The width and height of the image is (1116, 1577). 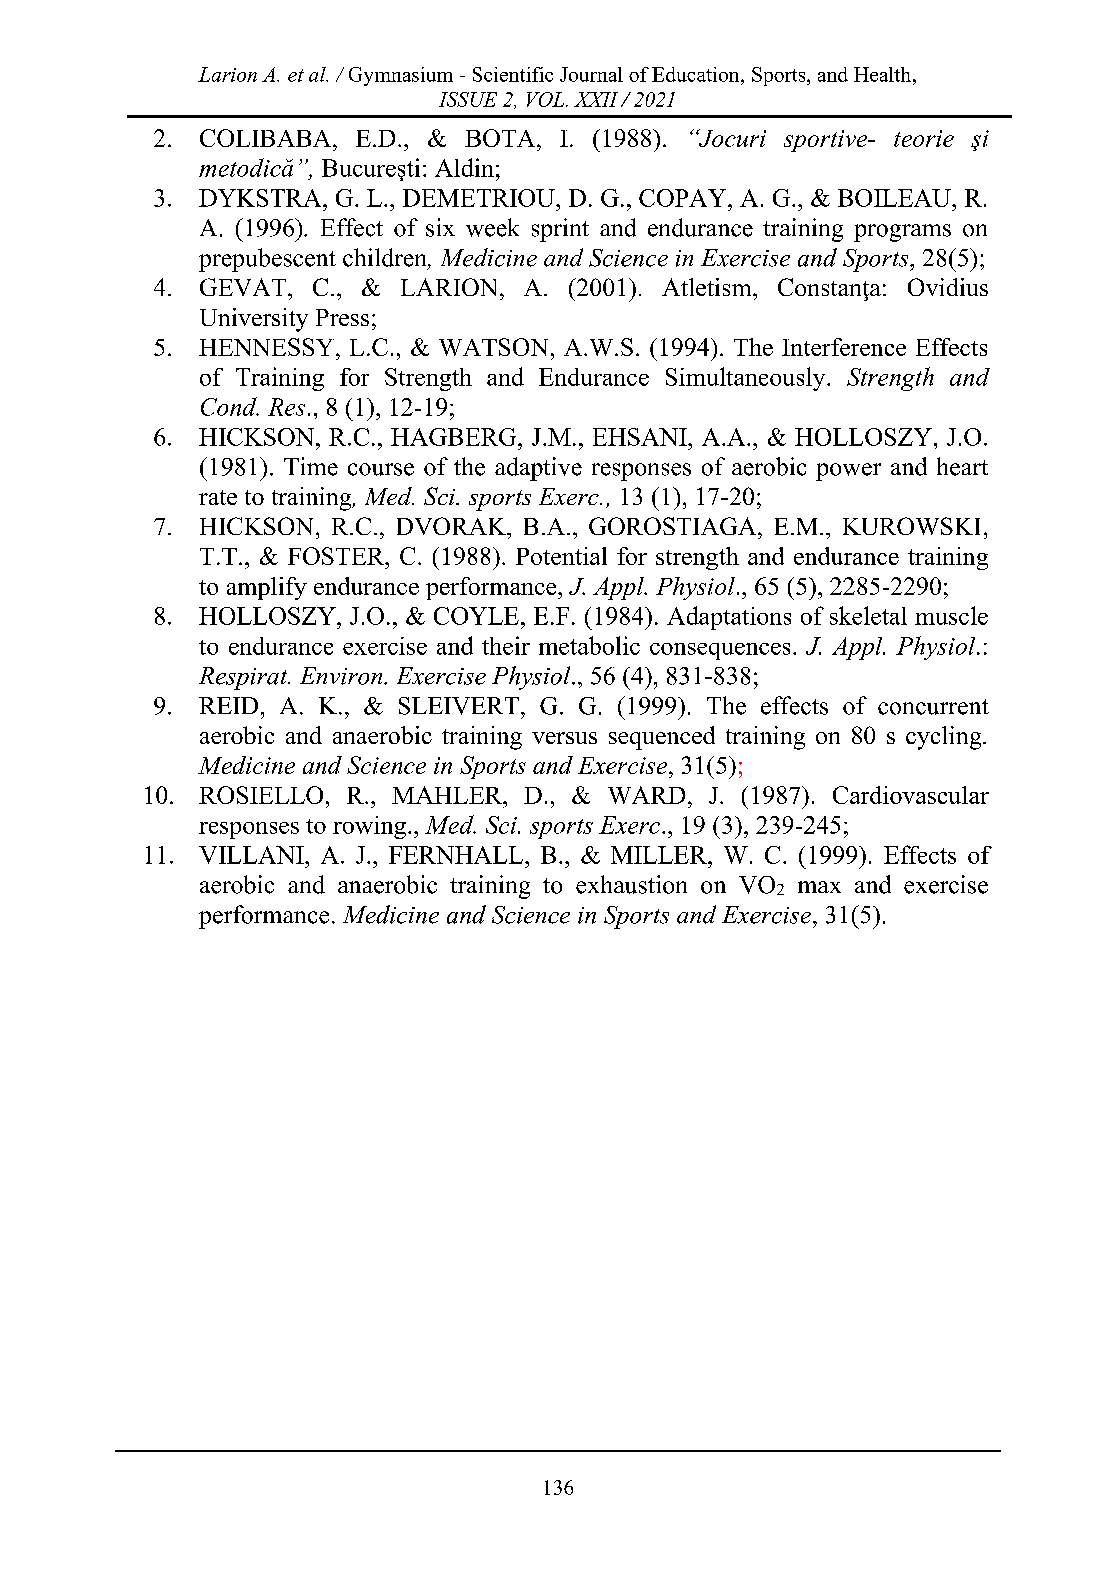 What do you see at coordinates (589, 645) in the image?
I see `metabolic` at bounding box center [589, 645].
